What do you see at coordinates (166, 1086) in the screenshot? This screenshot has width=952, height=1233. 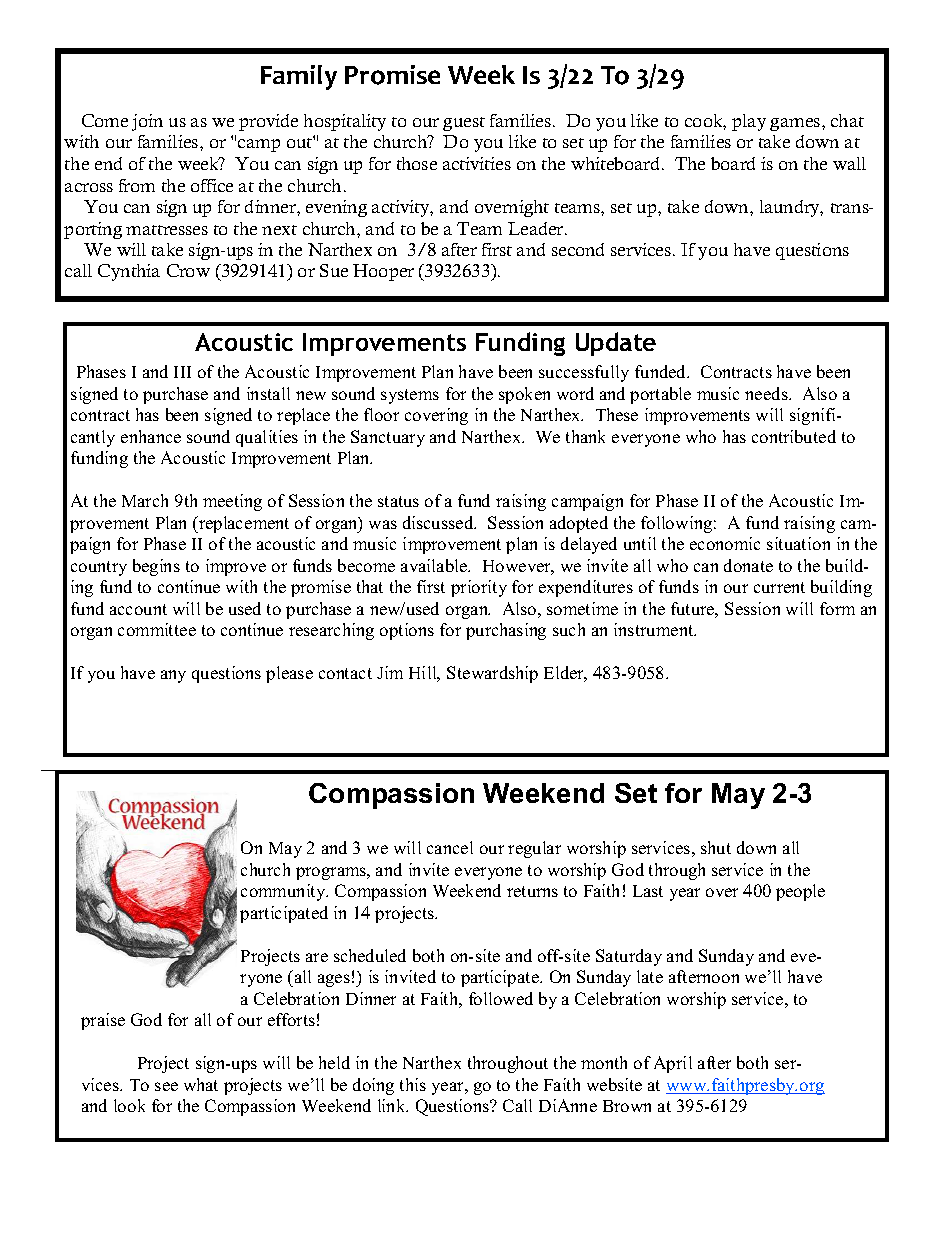 I see `see` at bounding box center [166, 1086].
